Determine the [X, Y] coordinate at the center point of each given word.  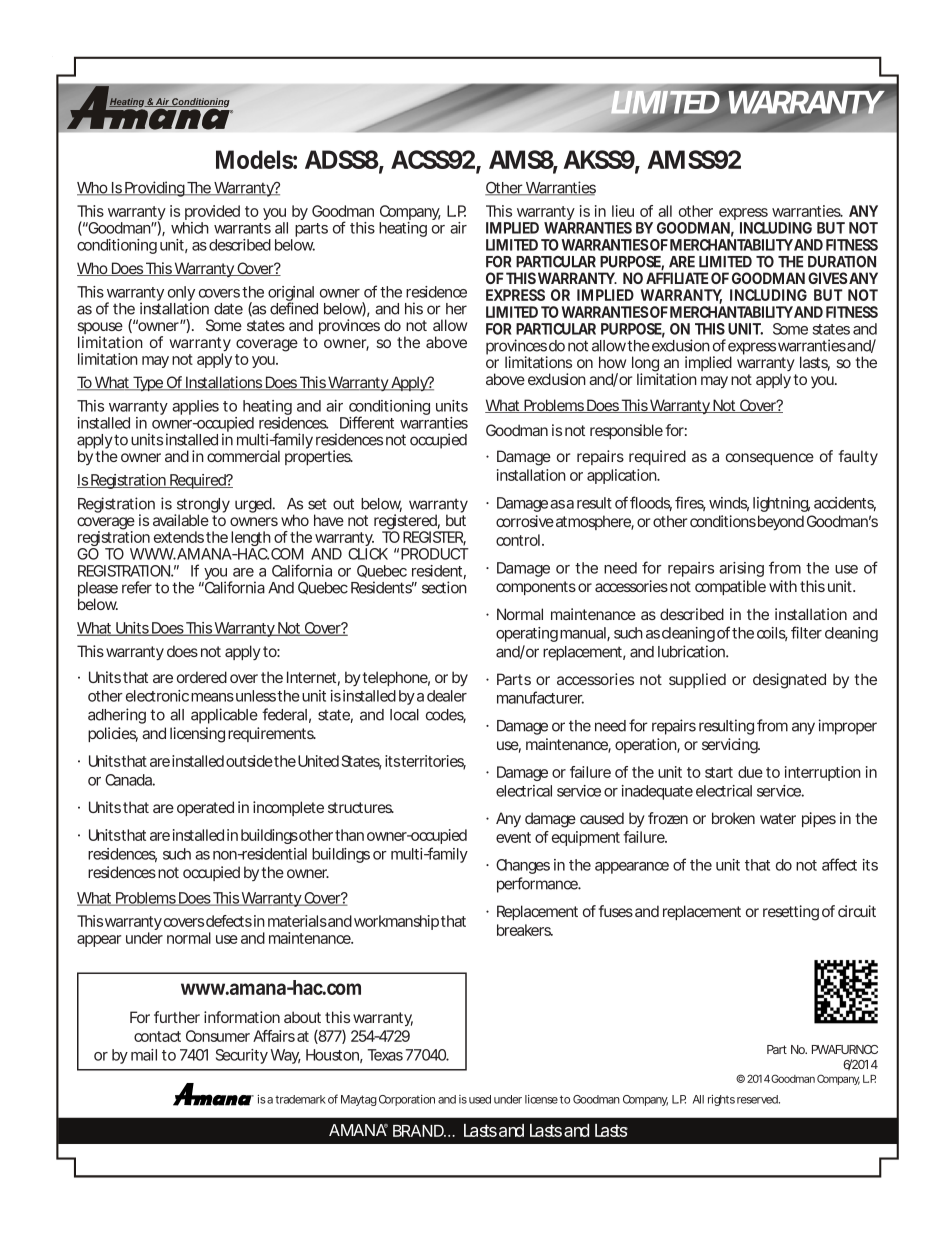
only [181, 295]
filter [806, 632]
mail [144, 1055]
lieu [623, 211]
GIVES [828, 278]
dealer [447, 696]
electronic [157, 696]
